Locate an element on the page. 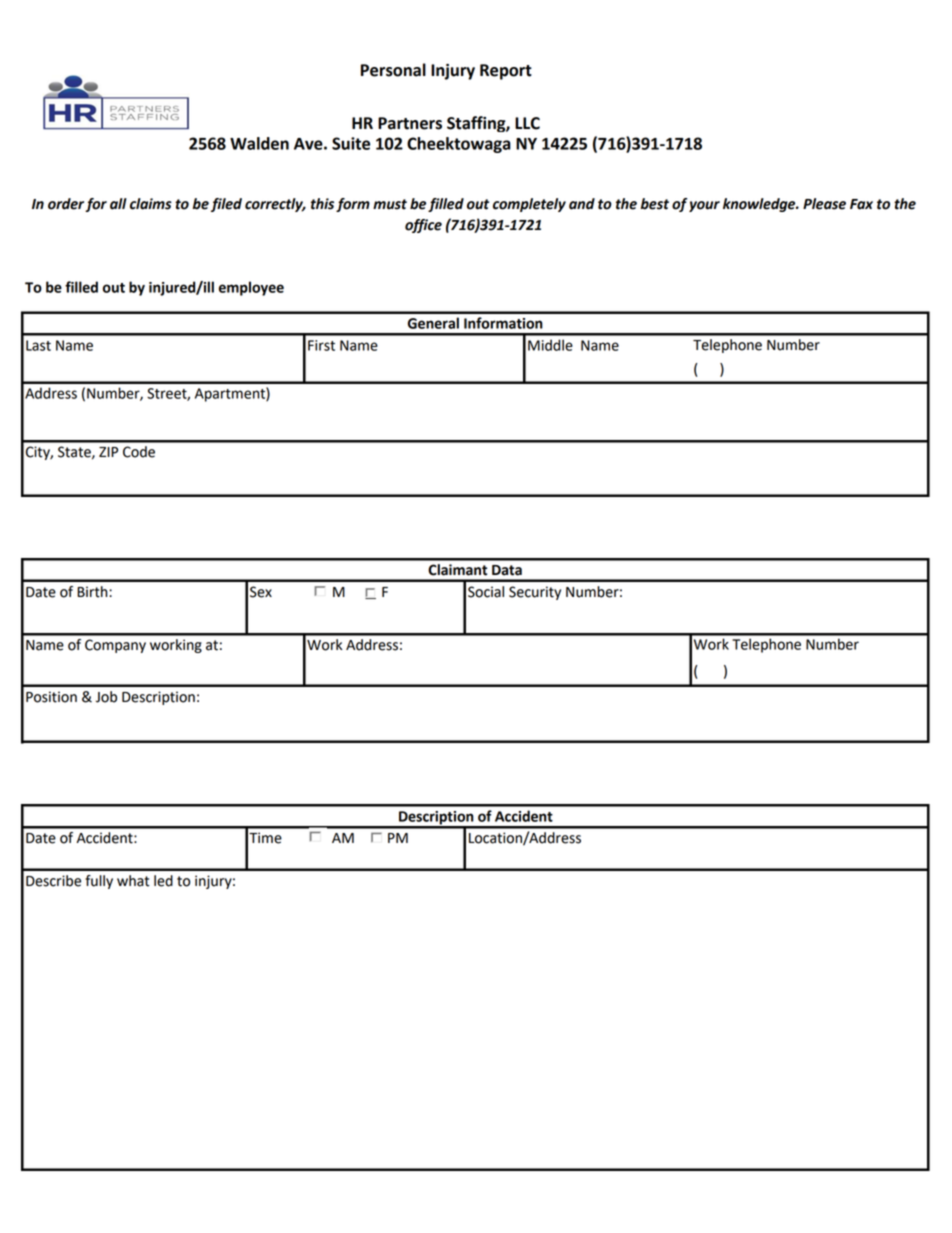  fully is located at coordinates (99, 882).
